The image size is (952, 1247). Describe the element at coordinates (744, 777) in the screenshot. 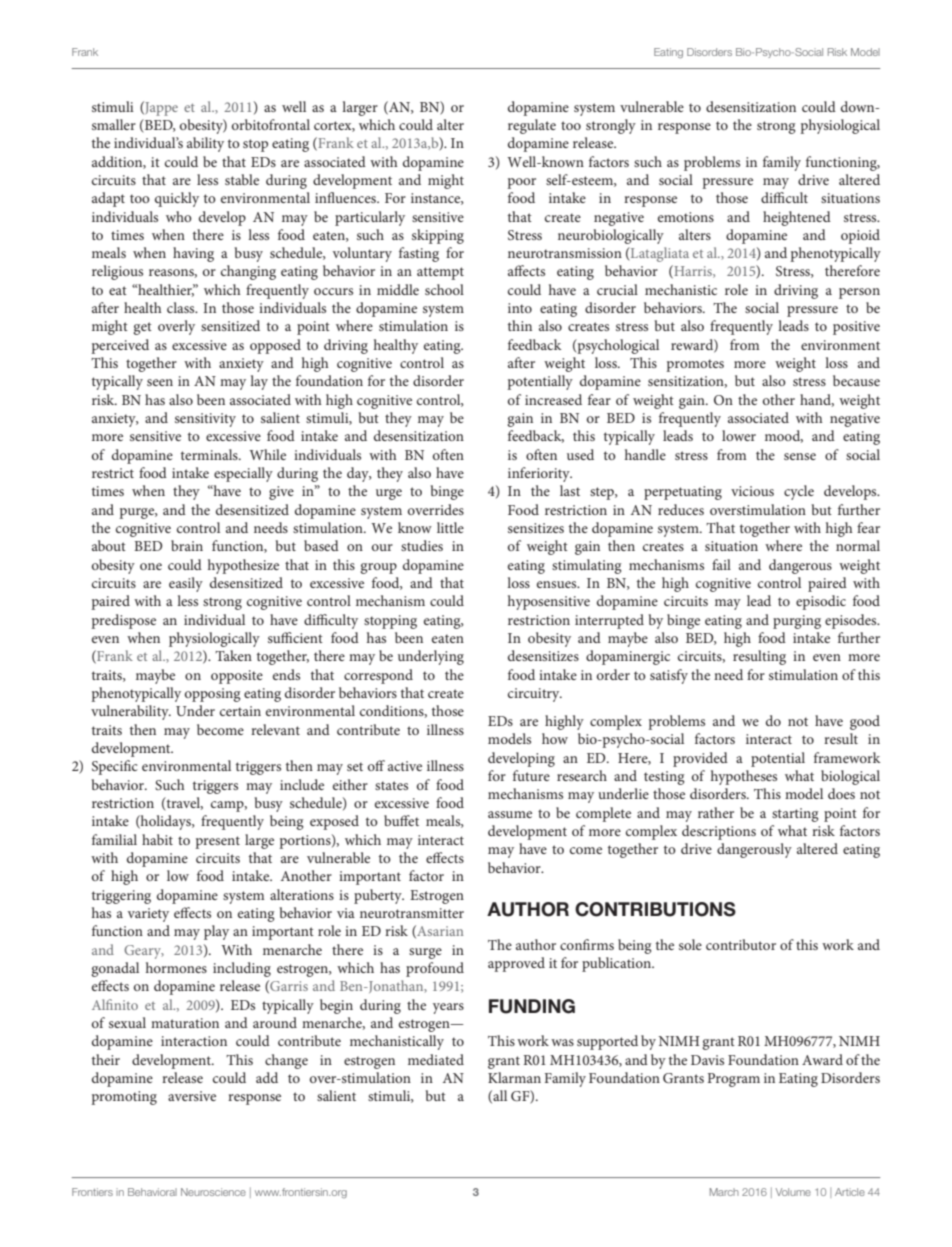

I see `hypotheses` at that location.
